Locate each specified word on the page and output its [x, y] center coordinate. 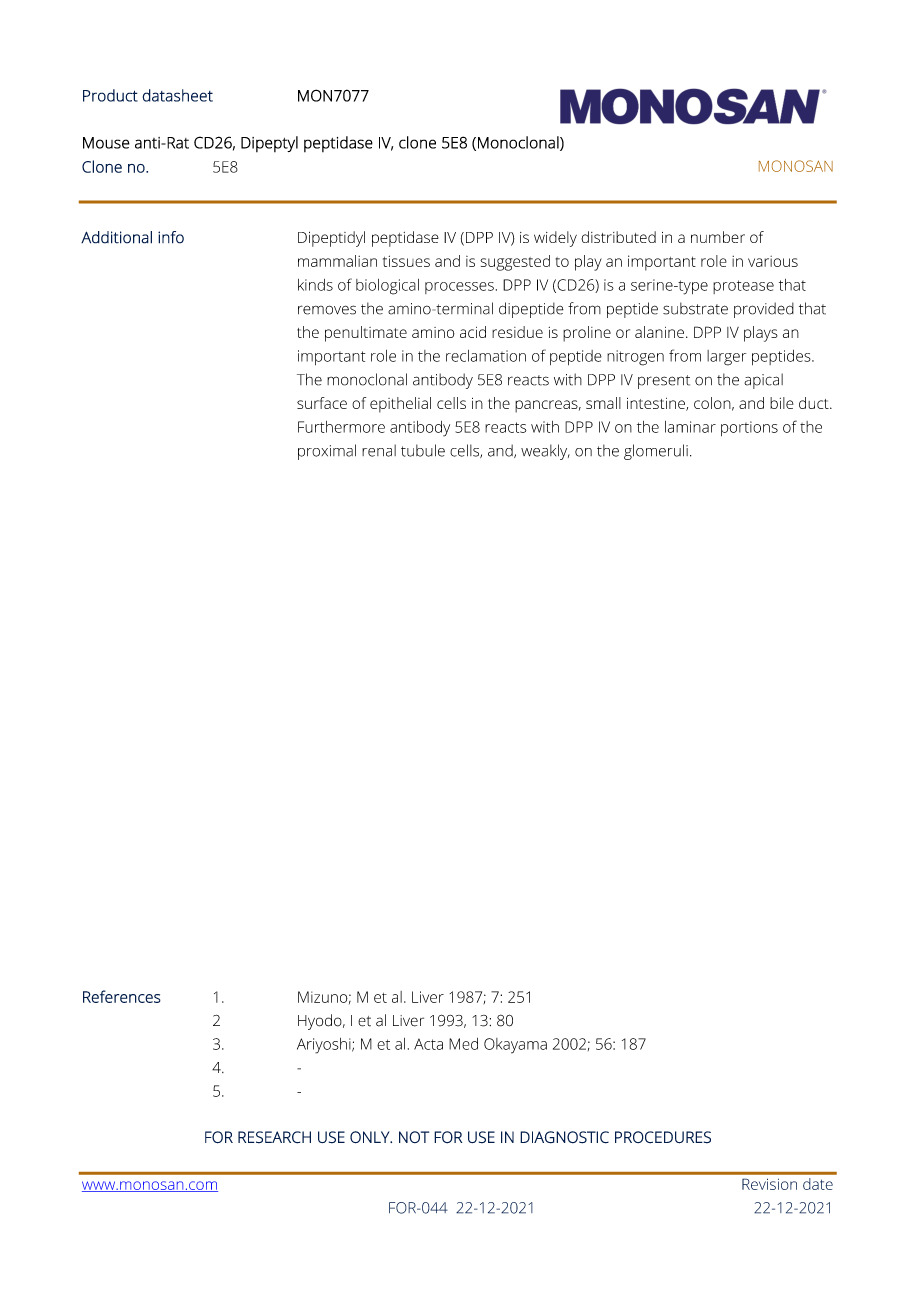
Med [463, 1044]
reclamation [486, 356]
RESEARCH [274, 1137]
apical [763, 381]
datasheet [177, 95]
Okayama [515, 1046]
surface [322, 403]
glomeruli [656, 452]
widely [555, 239]
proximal [327, 452]
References [122, 996]
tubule [423, 450]
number [718, 237]
